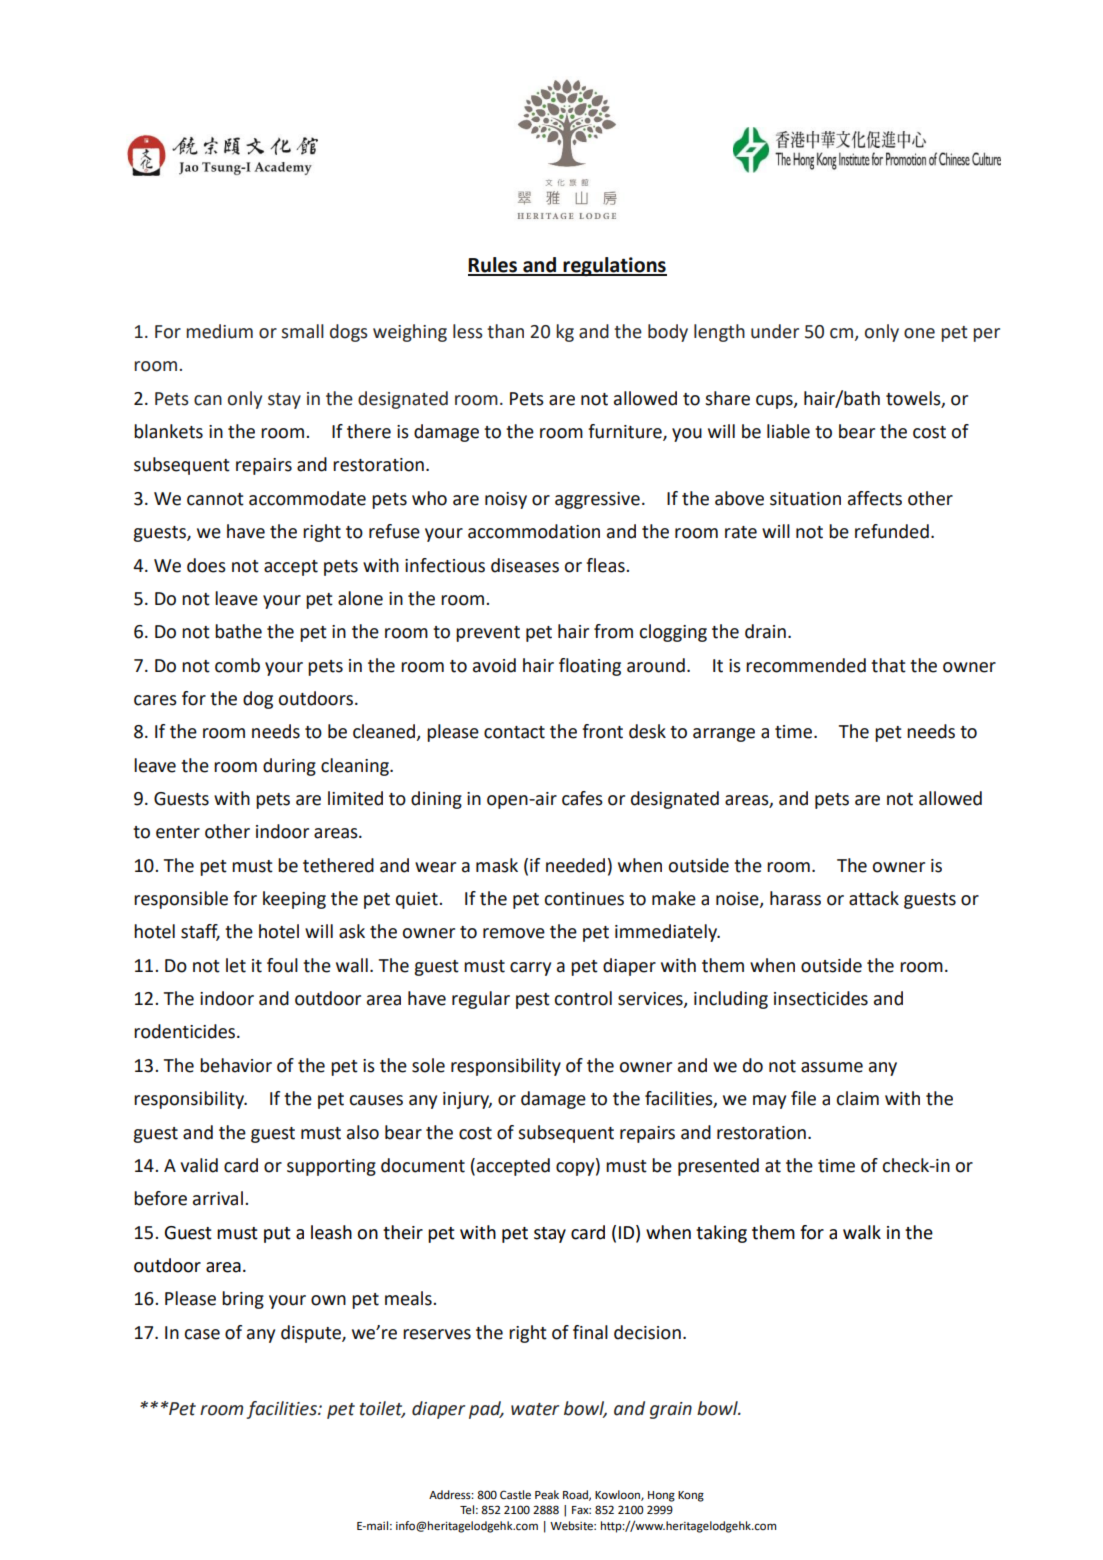  I want to click on Peak, so click(547, 1495).
